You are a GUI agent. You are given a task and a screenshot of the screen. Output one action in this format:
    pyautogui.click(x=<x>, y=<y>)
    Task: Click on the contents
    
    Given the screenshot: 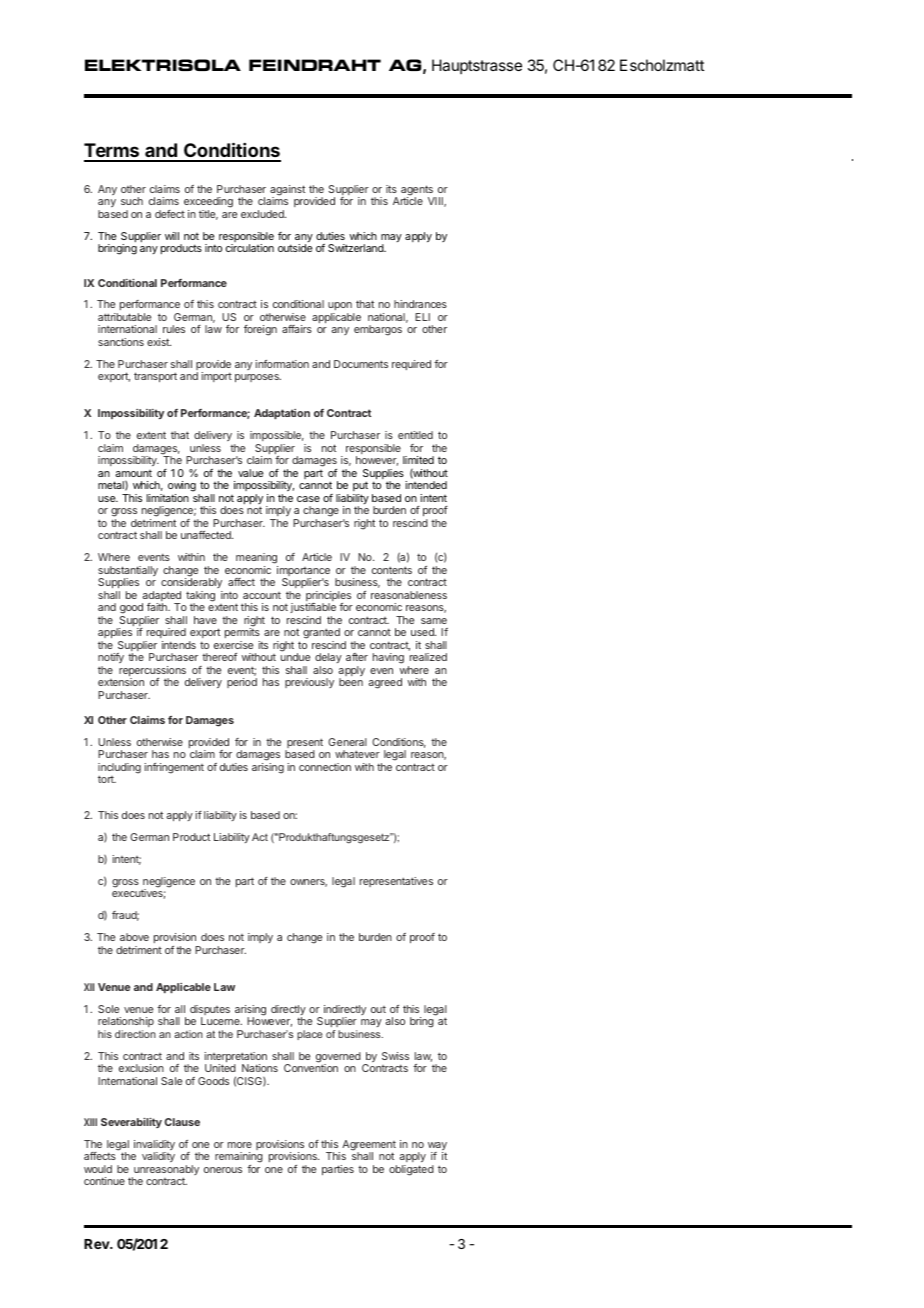 What is the action you would take?
    pyautogui.click(x=392, y=570)
